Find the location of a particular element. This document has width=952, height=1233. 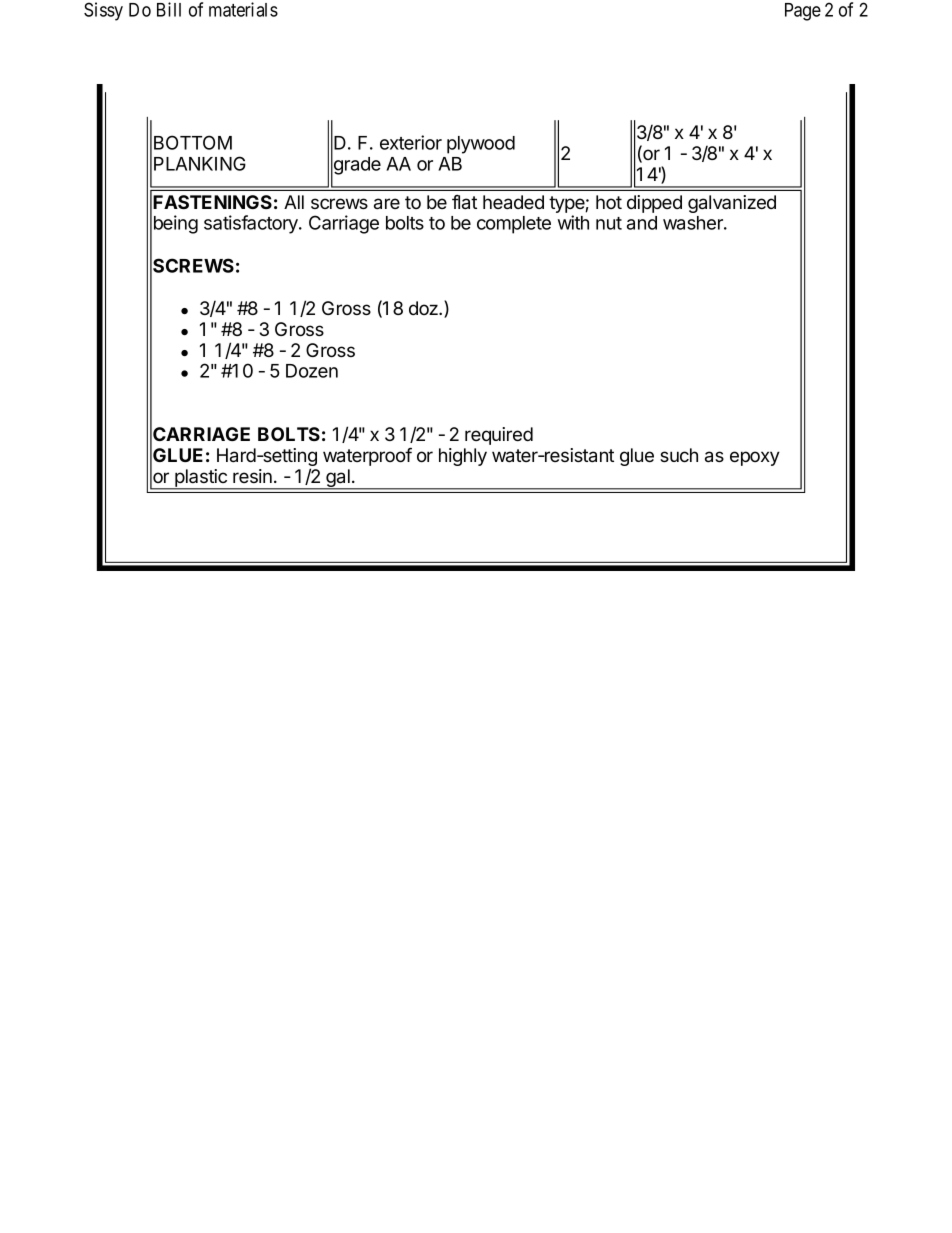

satisfactory is located at coordinates (252, 224).
